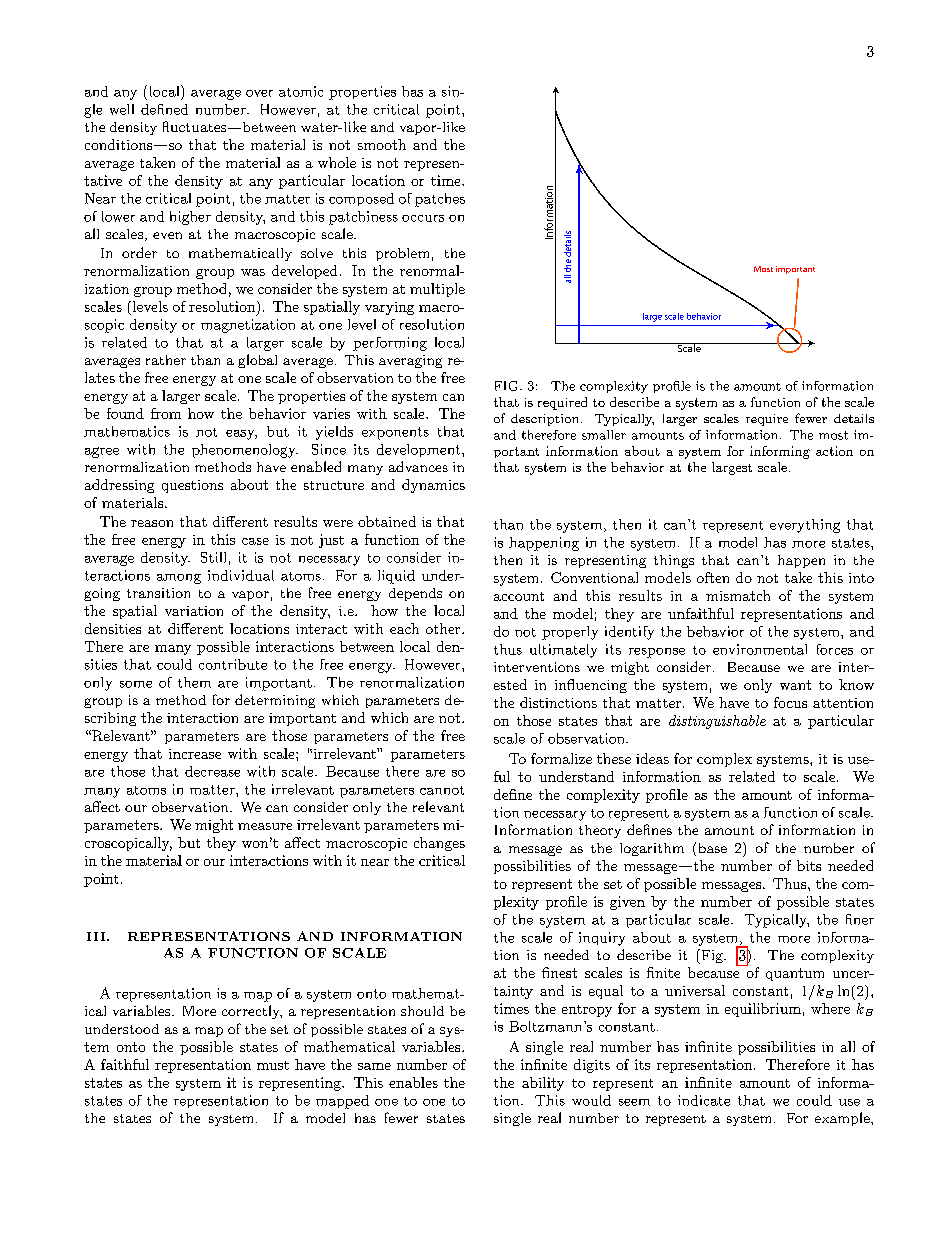  What do you see at coordinates (437, 290) in the screenshot?
I see `multiple` at bounding box center [437, 290].
